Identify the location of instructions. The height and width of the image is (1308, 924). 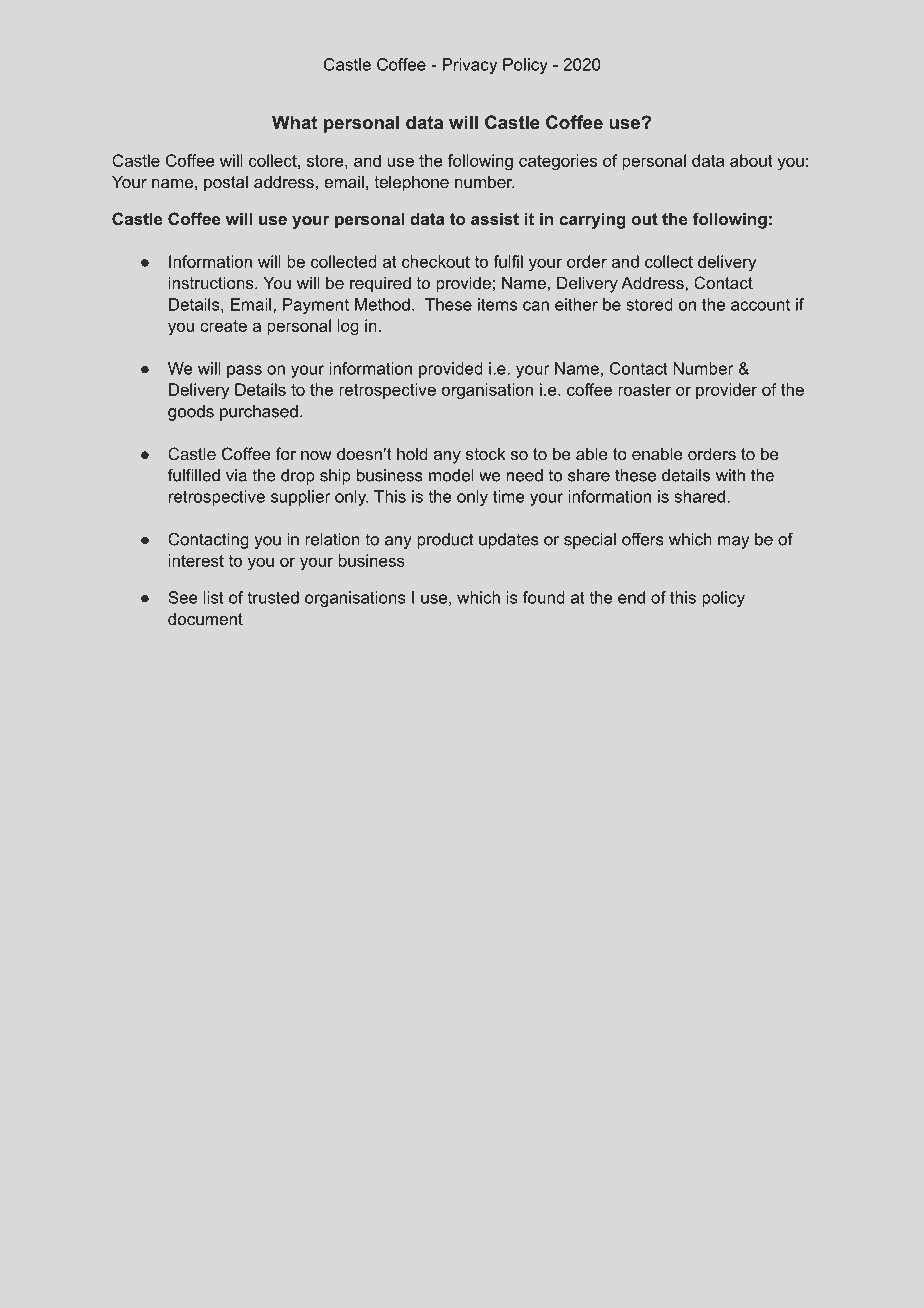
(212, 282).
